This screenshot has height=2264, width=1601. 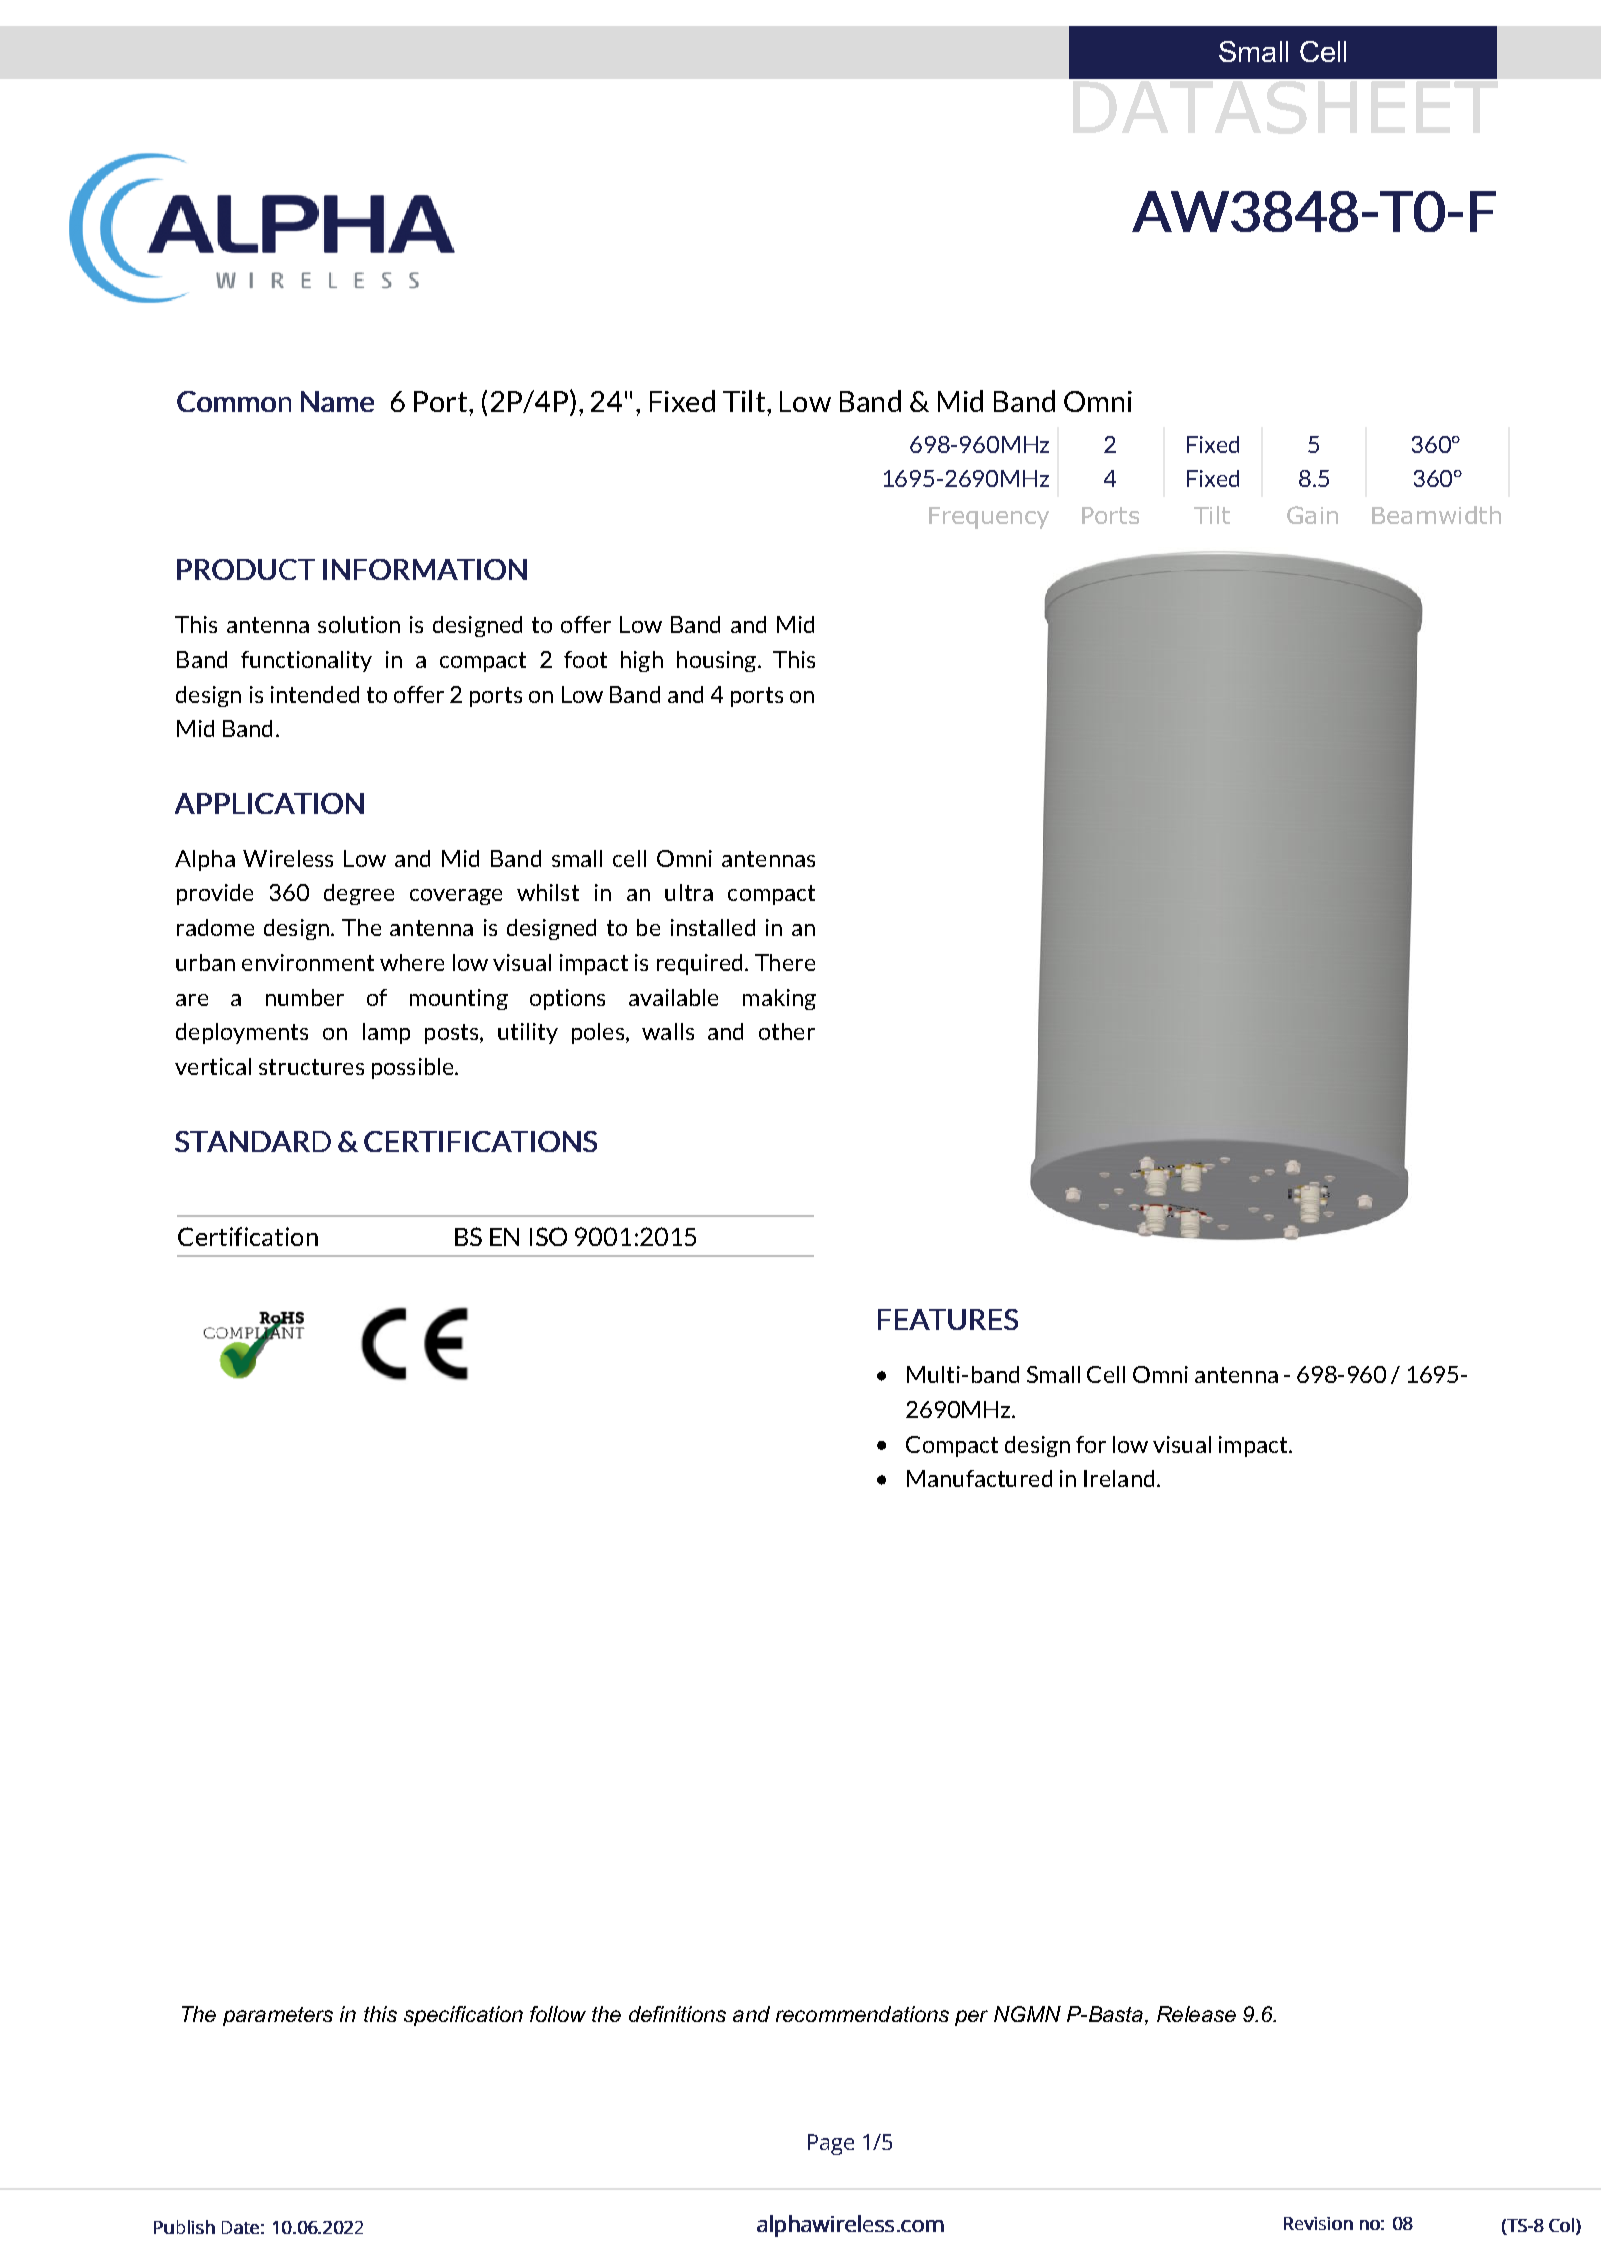 What do you see at coordinates (1312, 515) in the screenshot?
I see `Gain` at bounding box center [1312, 515].
